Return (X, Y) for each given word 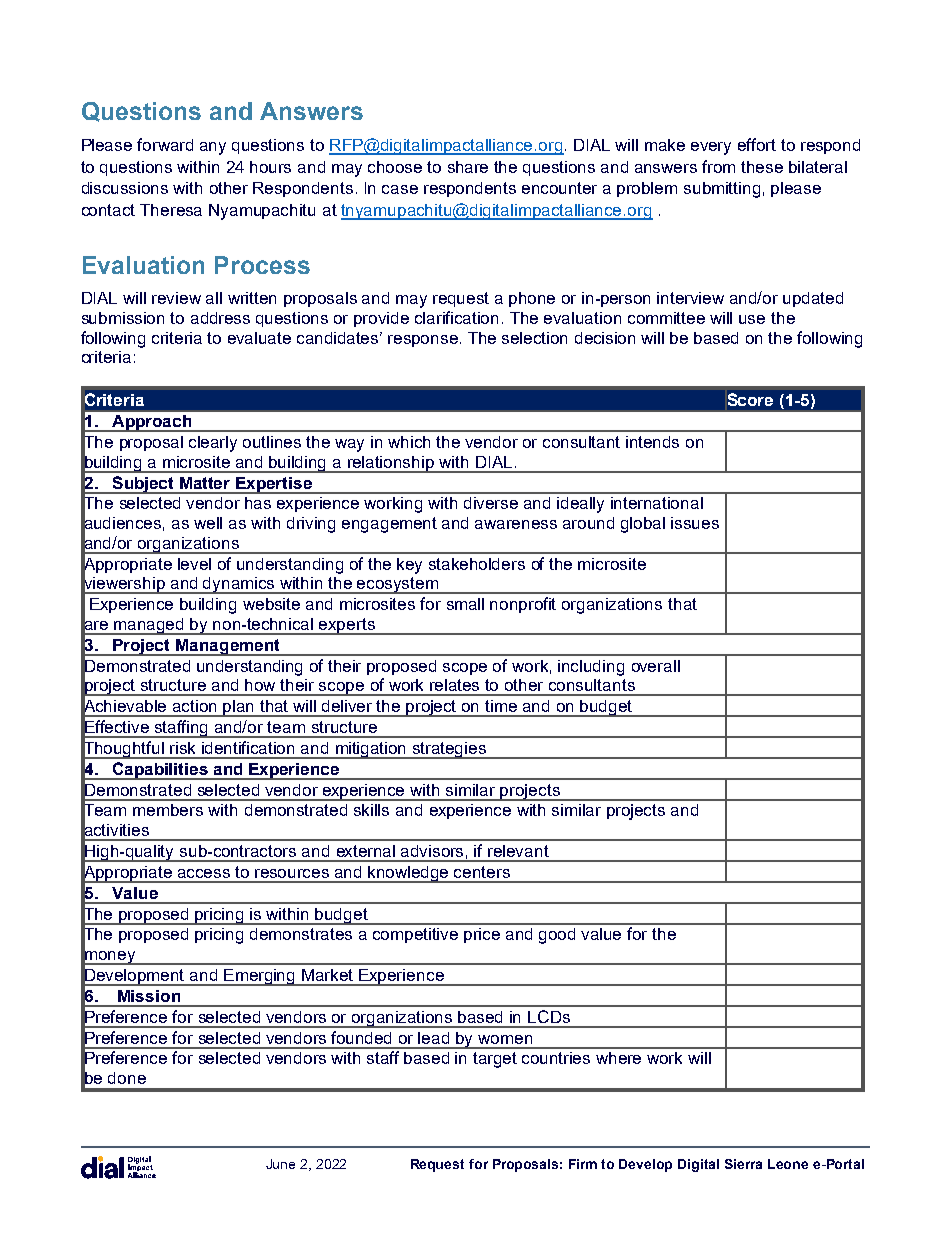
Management (228, 647)
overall (656, 666)
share (468, 167)
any (213, 148)
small (465, 604)
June (280, 1164)
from (718, 166)
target (495, 1060)
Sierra (743, 1164)
